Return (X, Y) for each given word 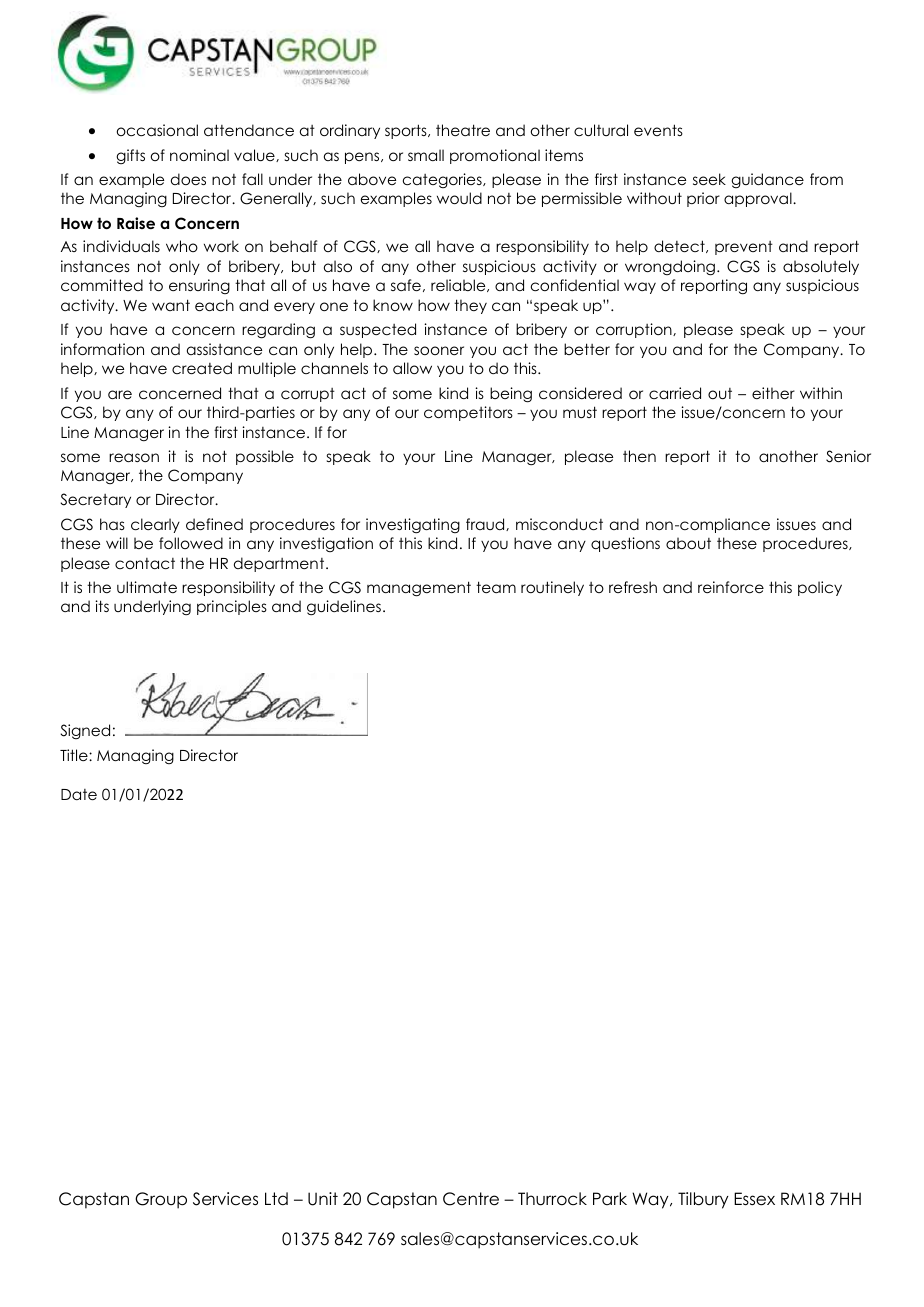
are (120, 394)
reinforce (731, 587)
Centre (471, 1199)
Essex (754, 1199)
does (188, 179)
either (773, 393)
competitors (468, 413)
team (496, 587)
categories (443, 180)
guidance (767, 180)
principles (232, 607)
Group (161, 1200)
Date (79, 794)
